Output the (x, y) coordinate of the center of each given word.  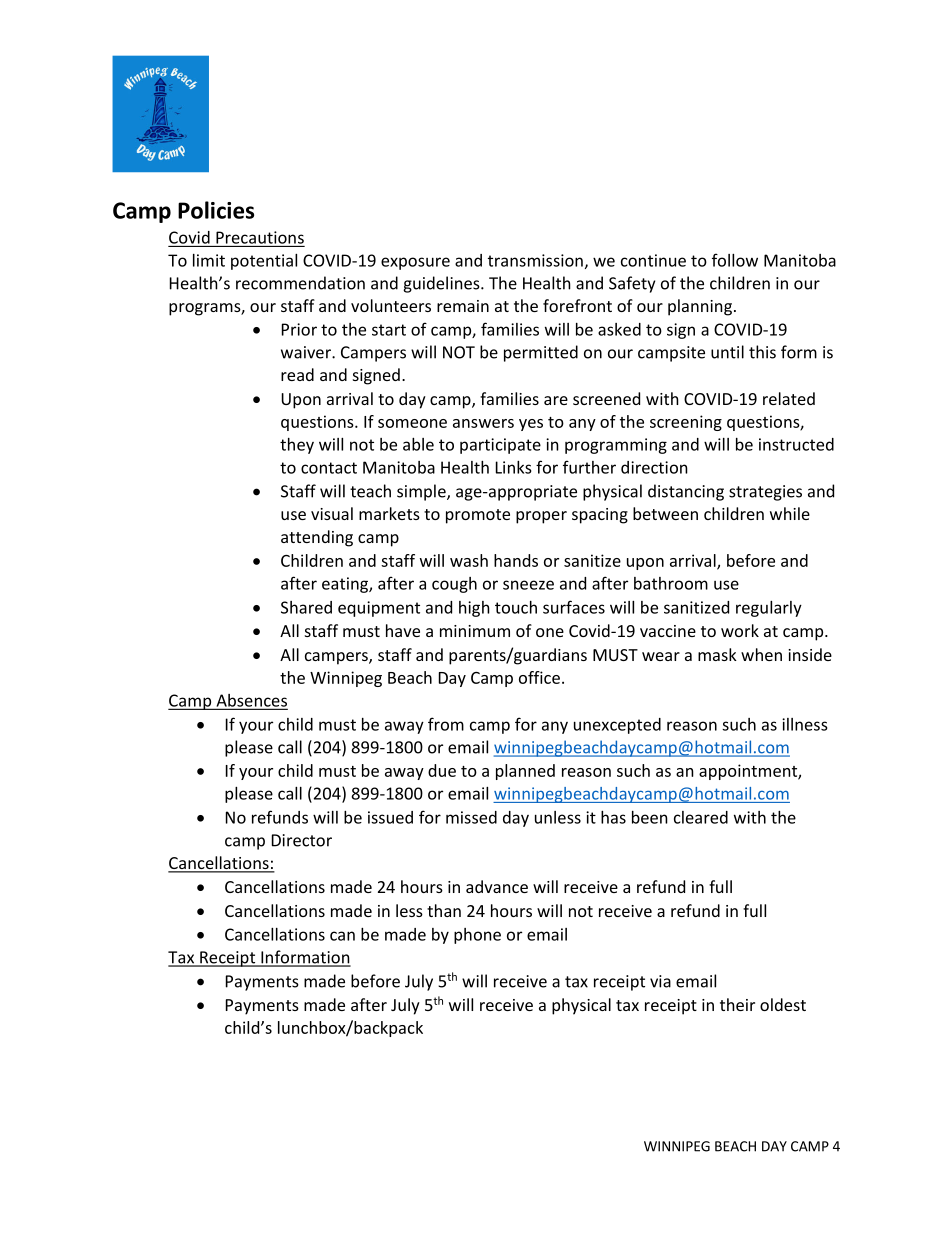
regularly (769, 609)
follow (735, 260)
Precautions (260, 237)
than (444, 910)
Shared (306, 607)
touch (516, 607)
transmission (535, 260)
